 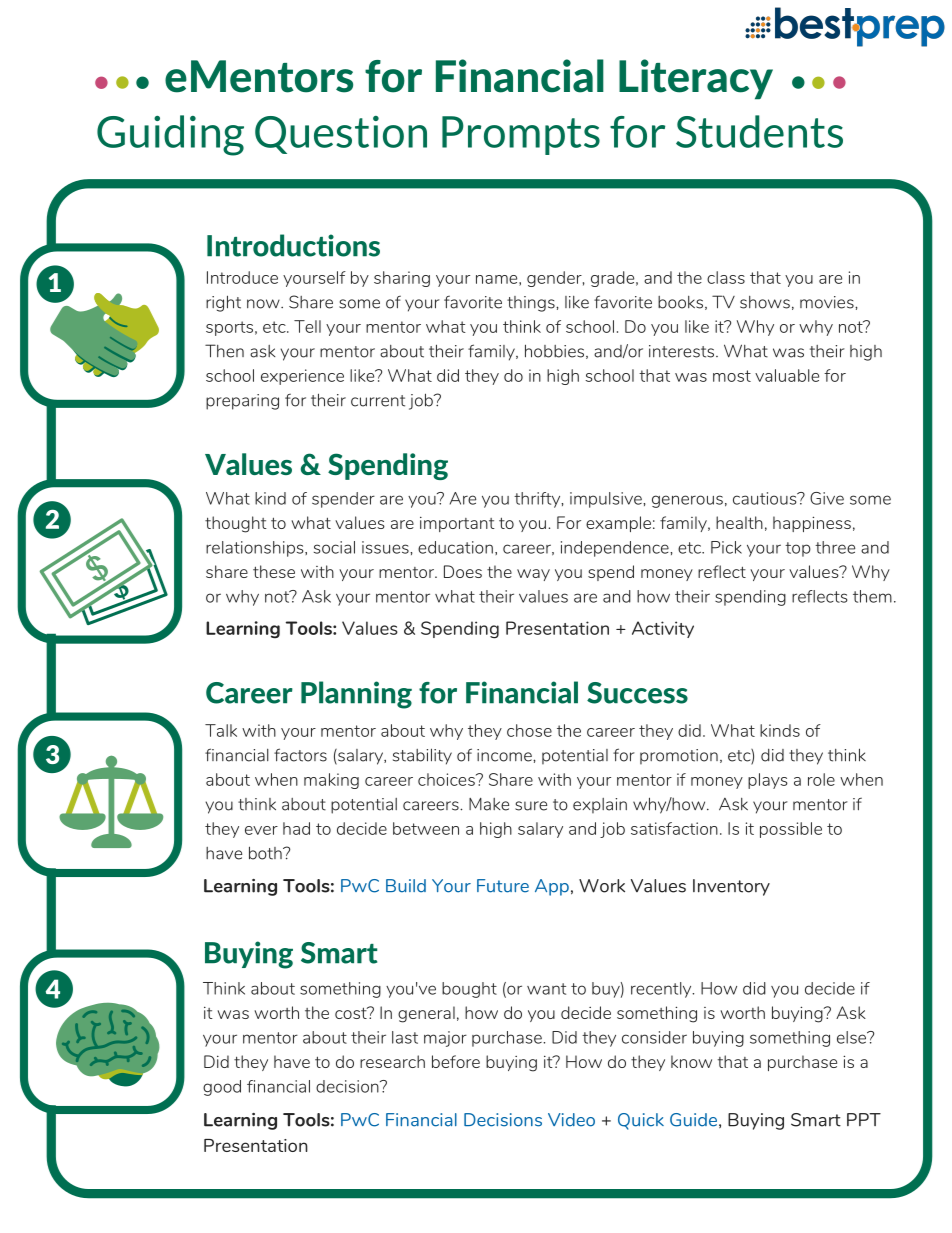 What do you see at coordinates (242, 402) in the document?
I see `preparing` at bounding box center [242, 402].
